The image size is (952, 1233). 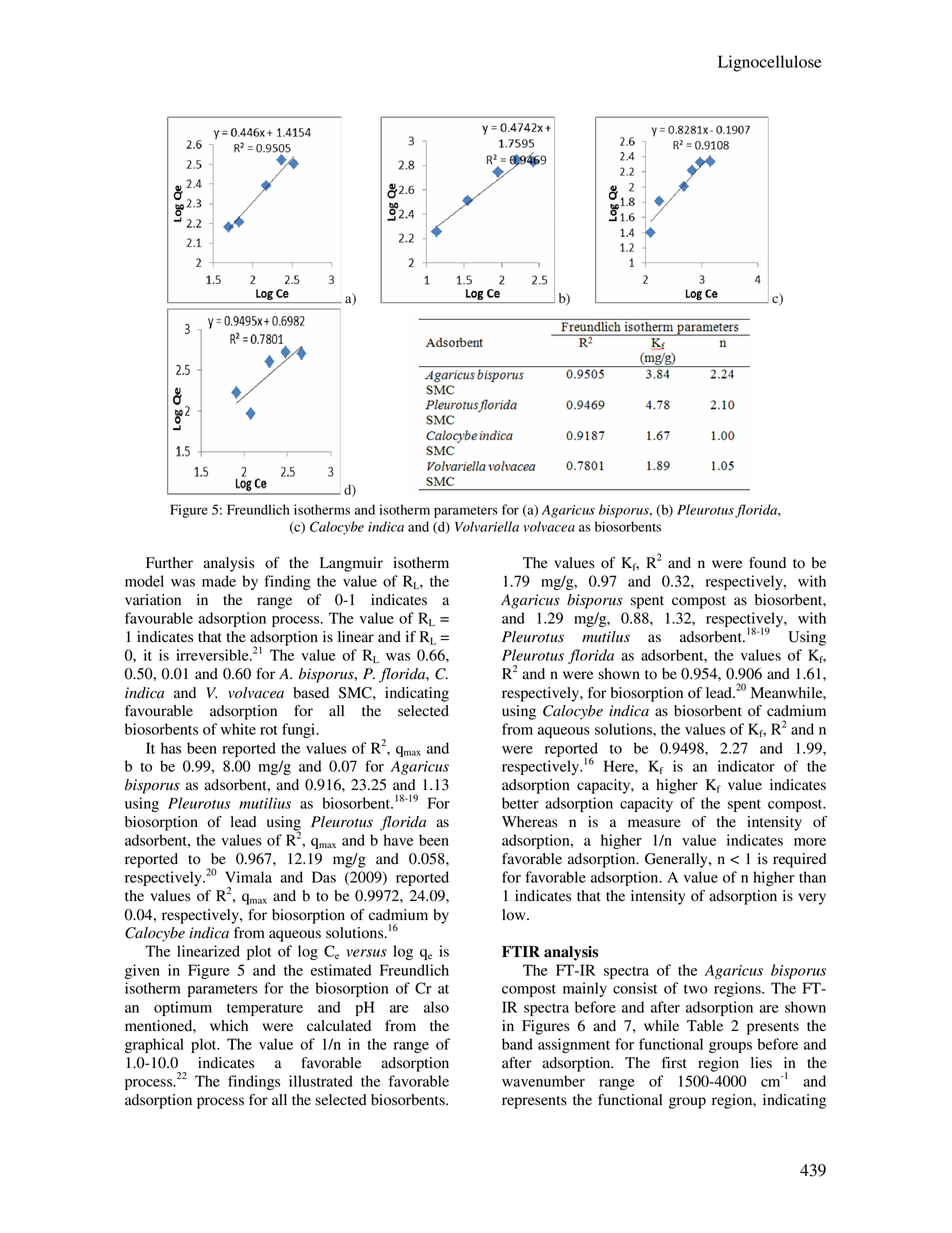 I want to click on found, so click(x=767, y=563).
